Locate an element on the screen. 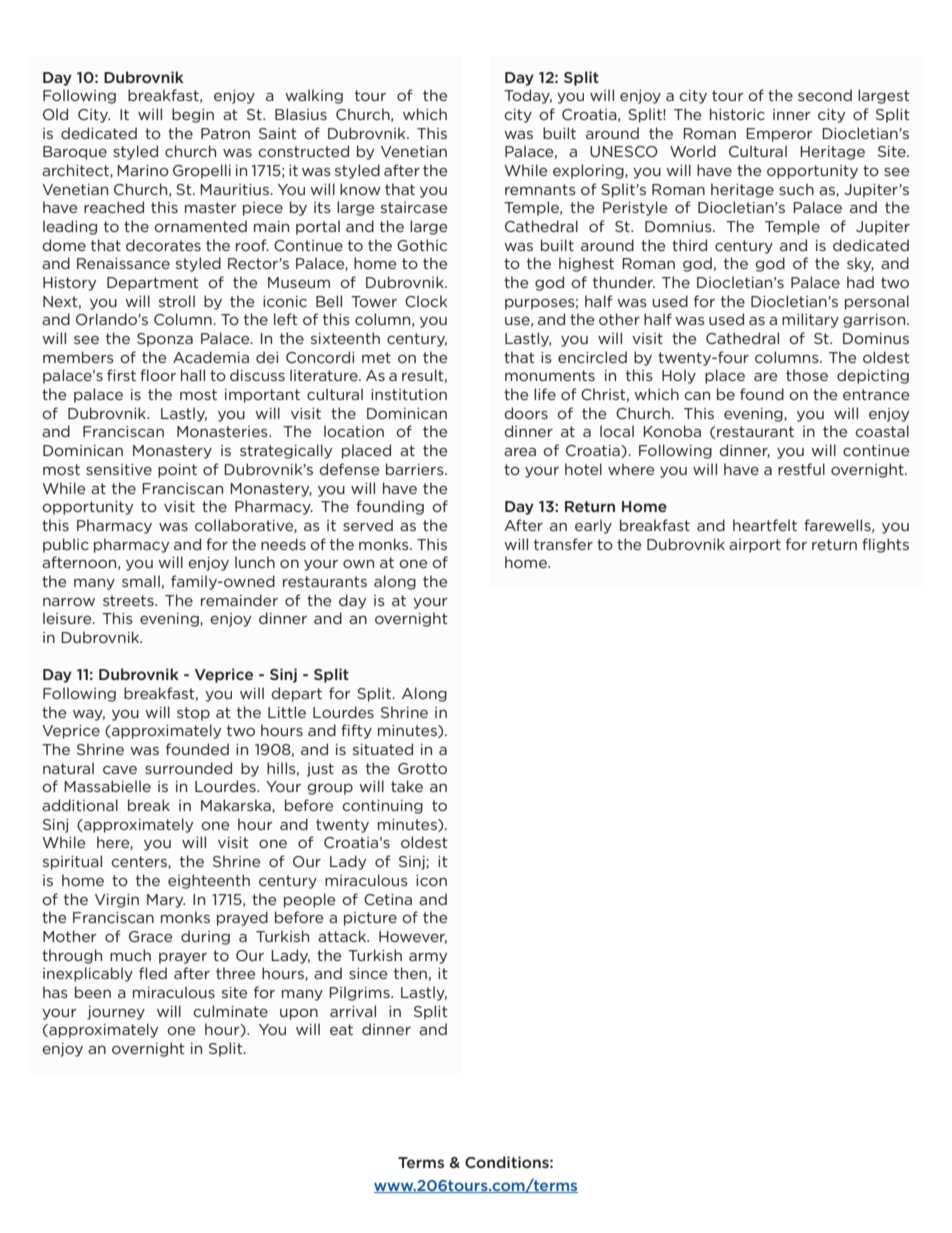  begin is located at coordinates (193, 115).
